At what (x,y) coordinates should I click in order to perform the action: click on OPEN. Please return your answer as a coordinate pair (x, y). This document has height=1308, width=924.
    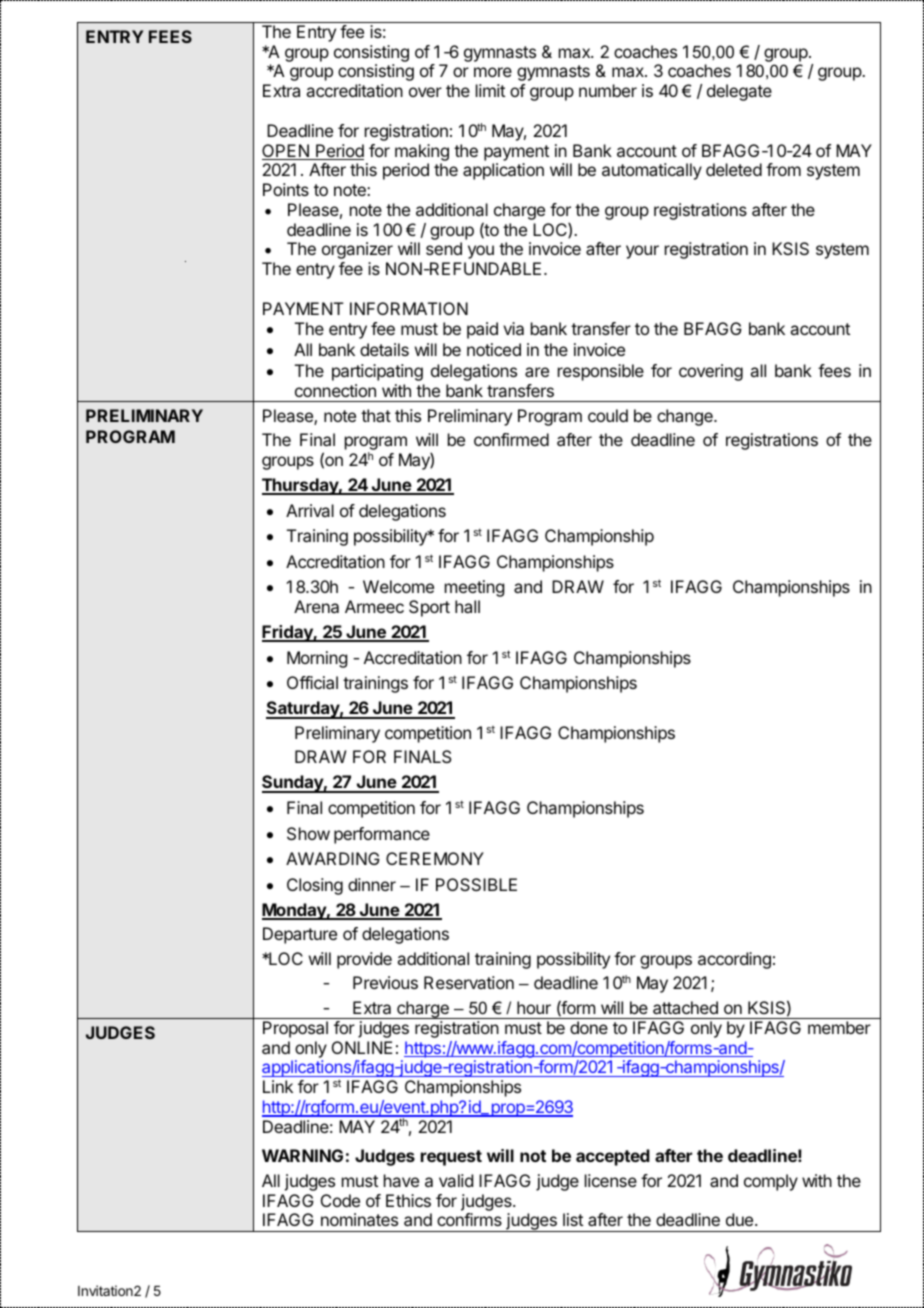
    Looking at the image, I should click on (286, 152).
